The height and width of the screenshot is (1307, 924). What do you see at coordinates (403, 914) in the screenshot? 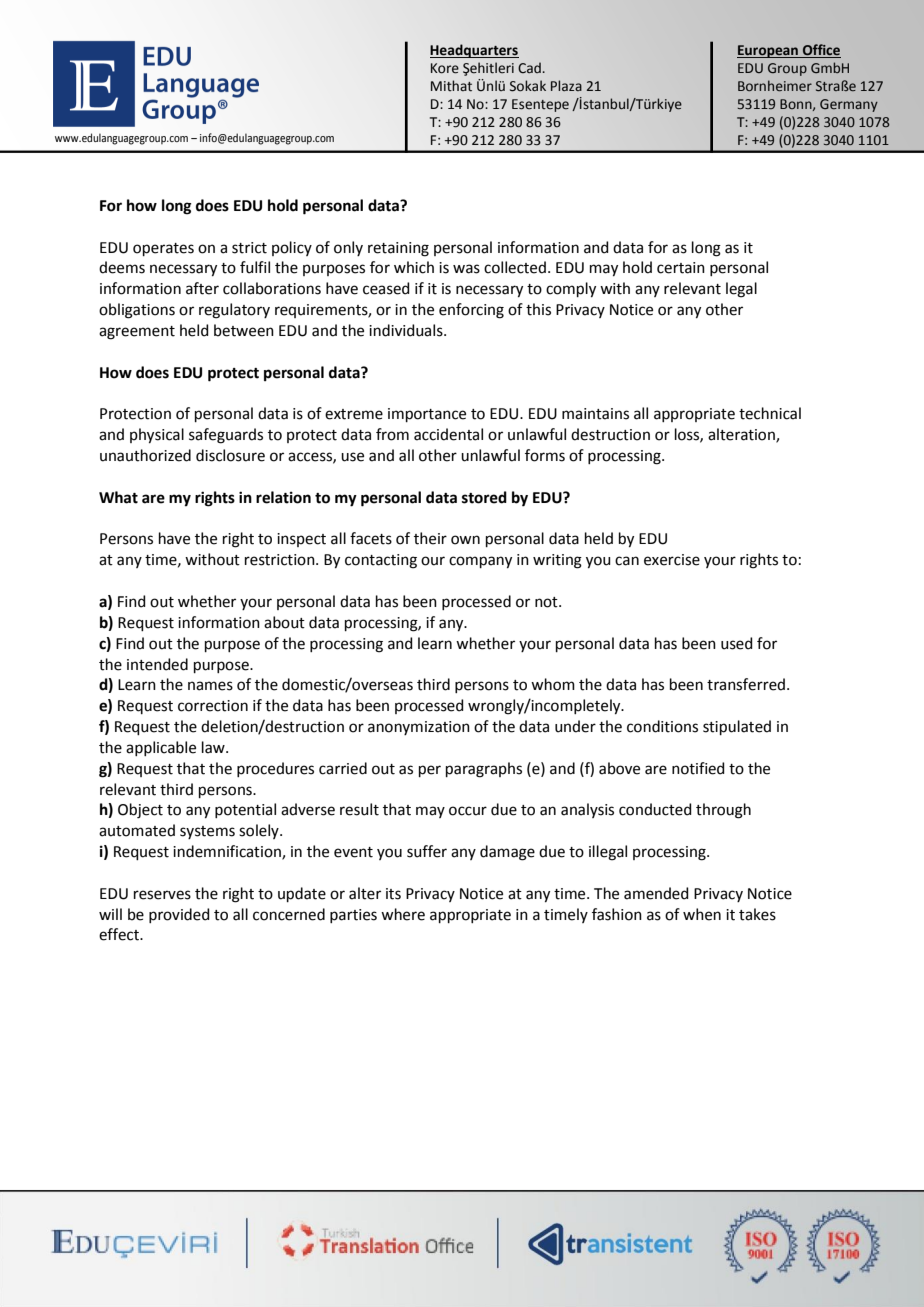
I see `where` at bounding box center [403, 914].
